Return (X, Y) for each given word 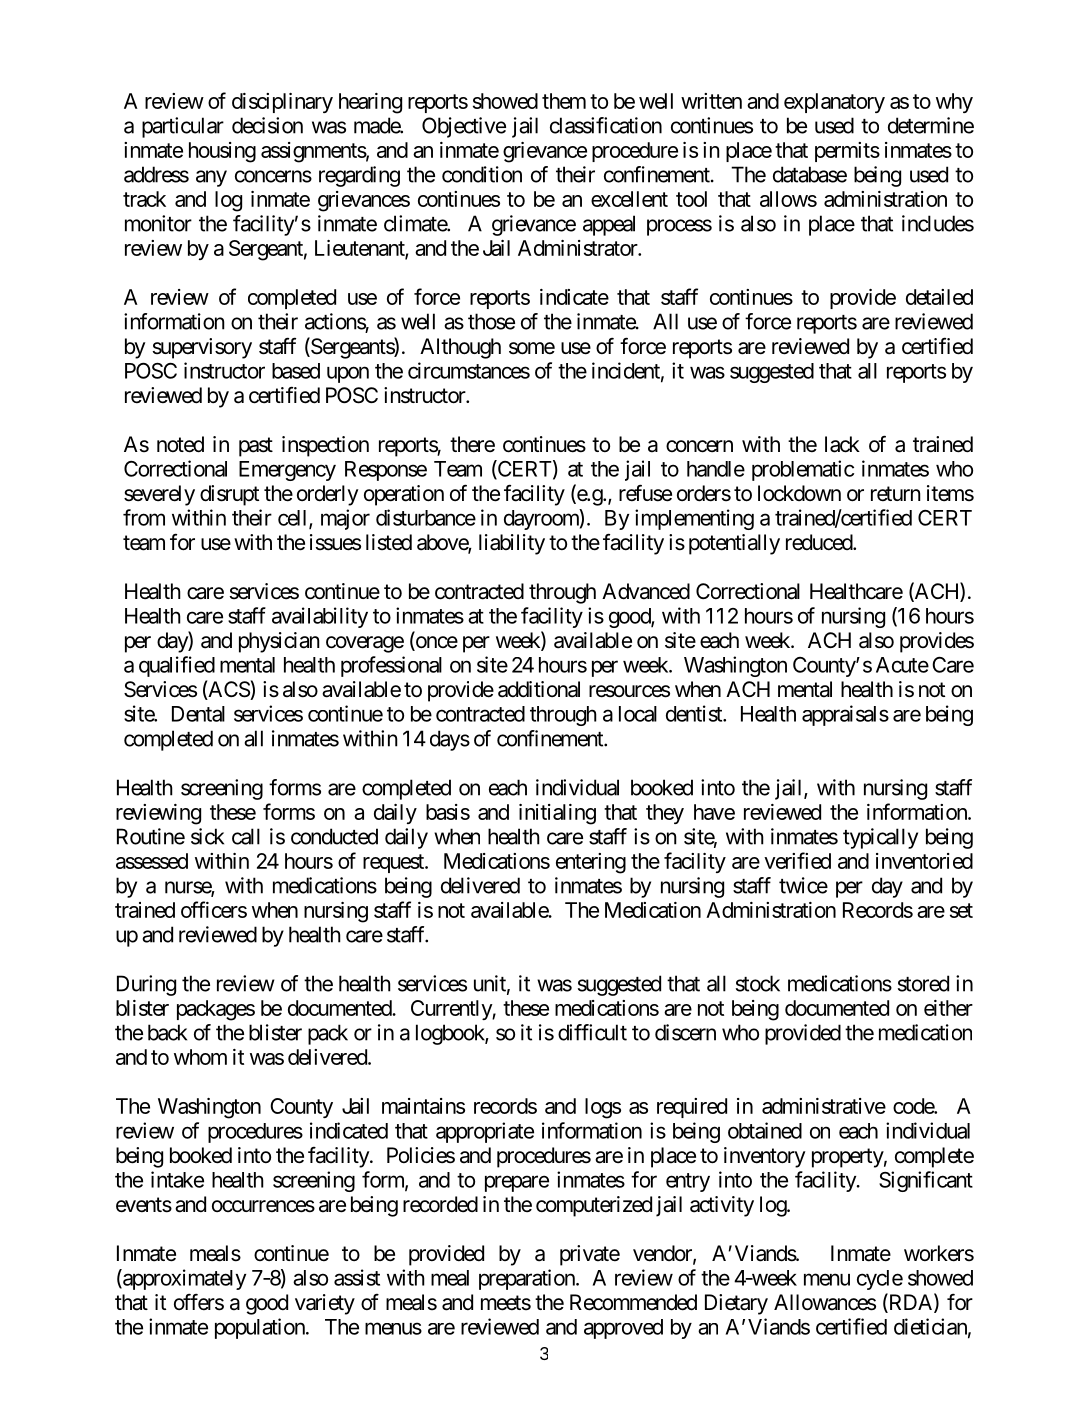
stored (923, 983)
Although (460, 348)
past (256, 447)
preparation (528, 1279)
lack (842, 444)
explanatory (834, 103)
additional (539, 689)
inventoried (924, 861)
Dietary (736, 1304)
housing (222, 152)
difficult (592, 1032)
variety (325, 1304)
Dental (198, 714)
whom (200, 1057)
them (564, 101)
